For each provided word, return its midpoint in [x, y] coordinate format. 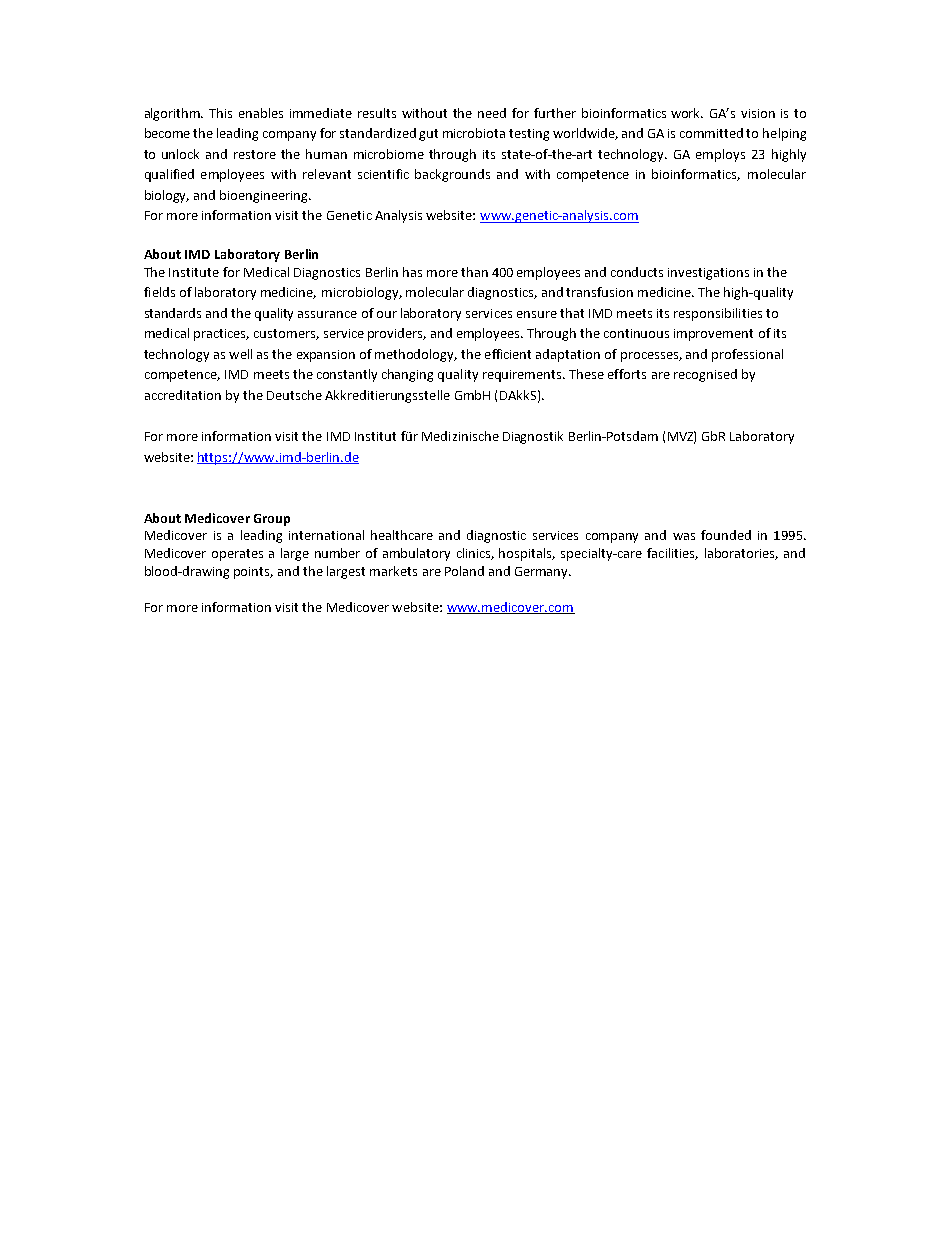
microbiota [474, 133]
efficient [508, 354]
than [474, 272]
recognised [705, 375]
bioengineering [265, 196]
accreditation [183, 395]
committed [711, 133]
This [220, 113]
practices [221, 335]
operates [237, 555]
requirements [523, 376]
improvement [713, 335]
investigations [708, 274]
